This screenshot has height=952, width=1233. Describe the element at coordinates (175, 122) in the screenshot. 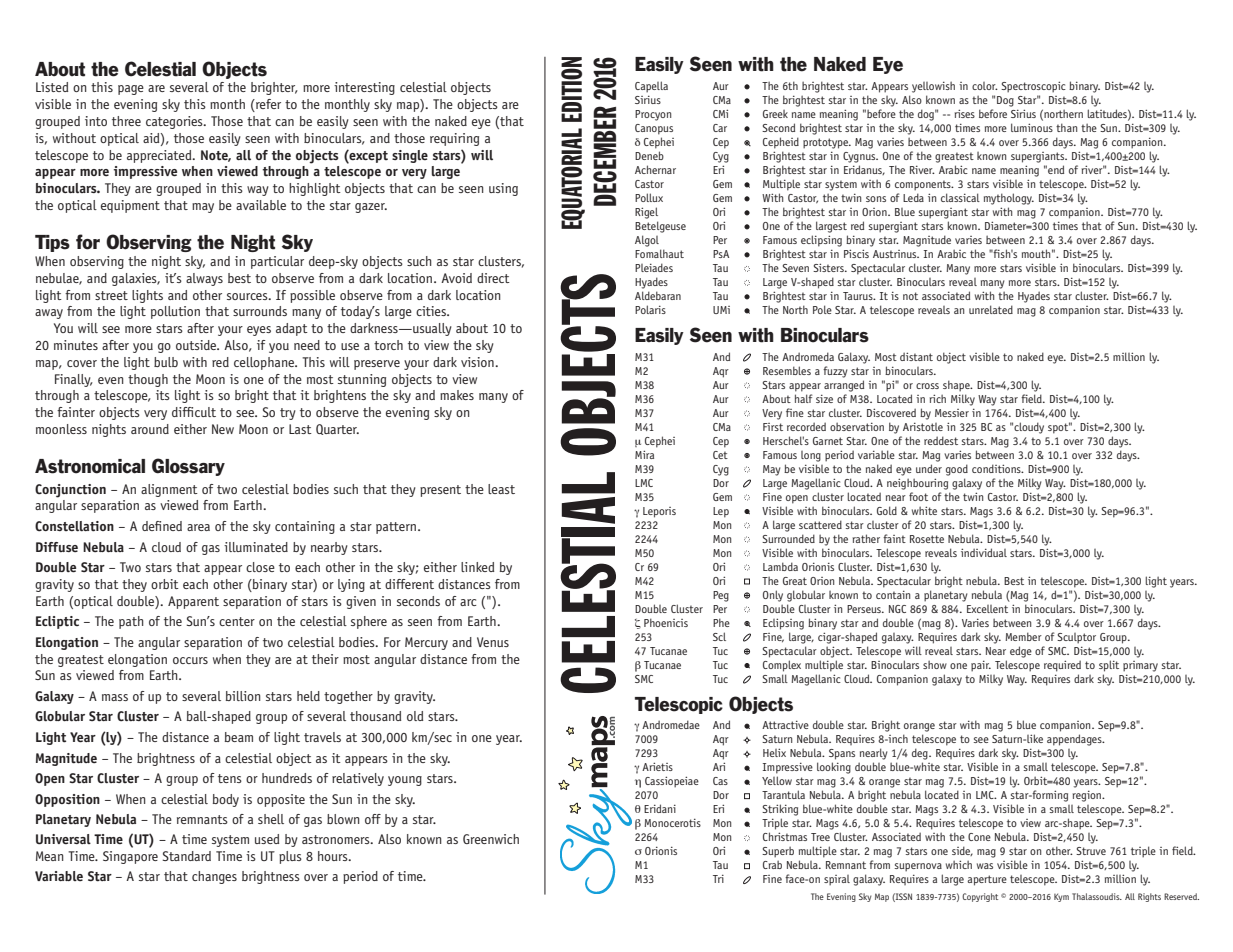

I see `categories` at that location.
